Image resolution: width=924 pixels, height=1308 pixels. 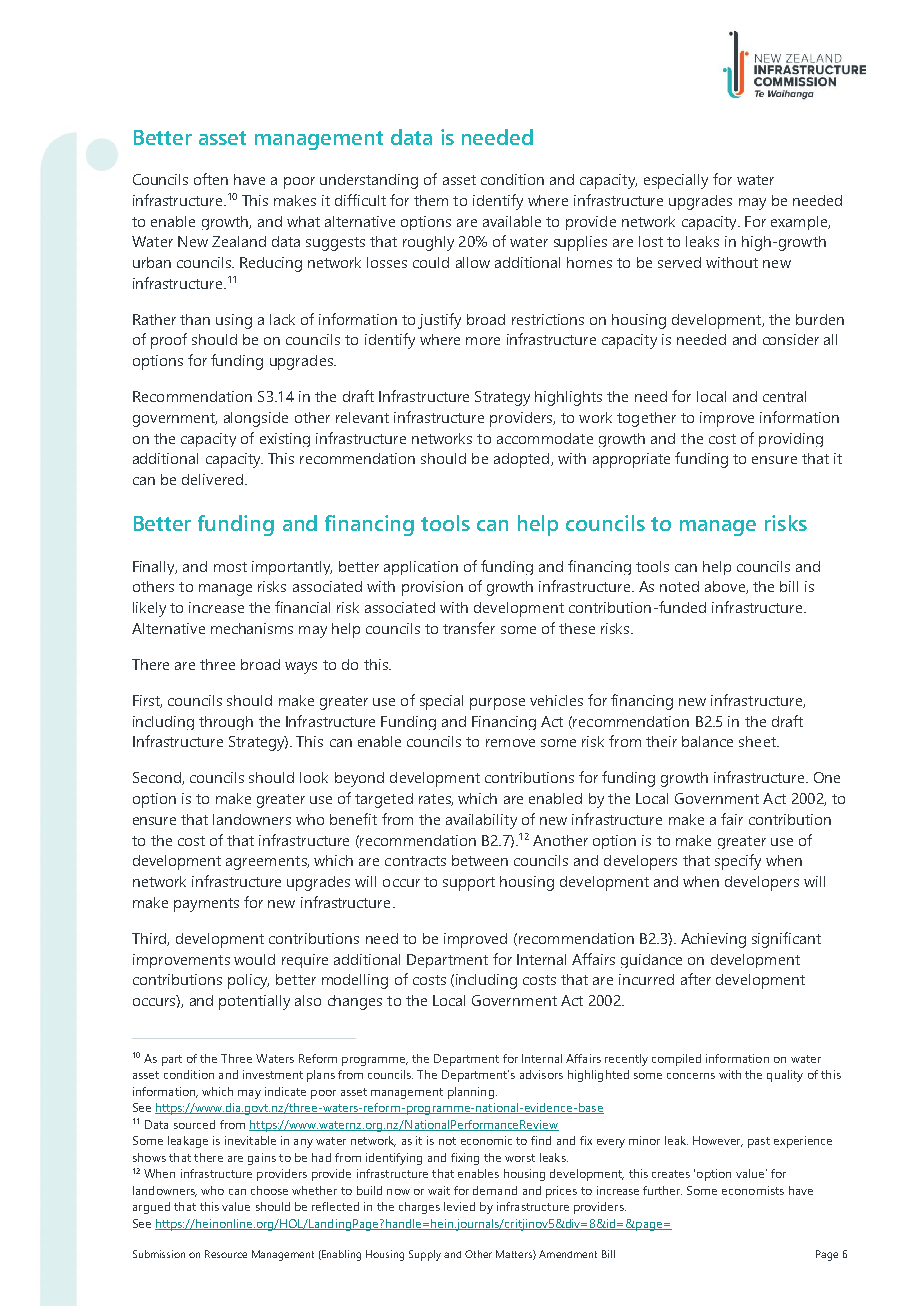 What do you see at coordinates (510, 743) in the image?
I see `remove` at bounding box center [510, 743].
